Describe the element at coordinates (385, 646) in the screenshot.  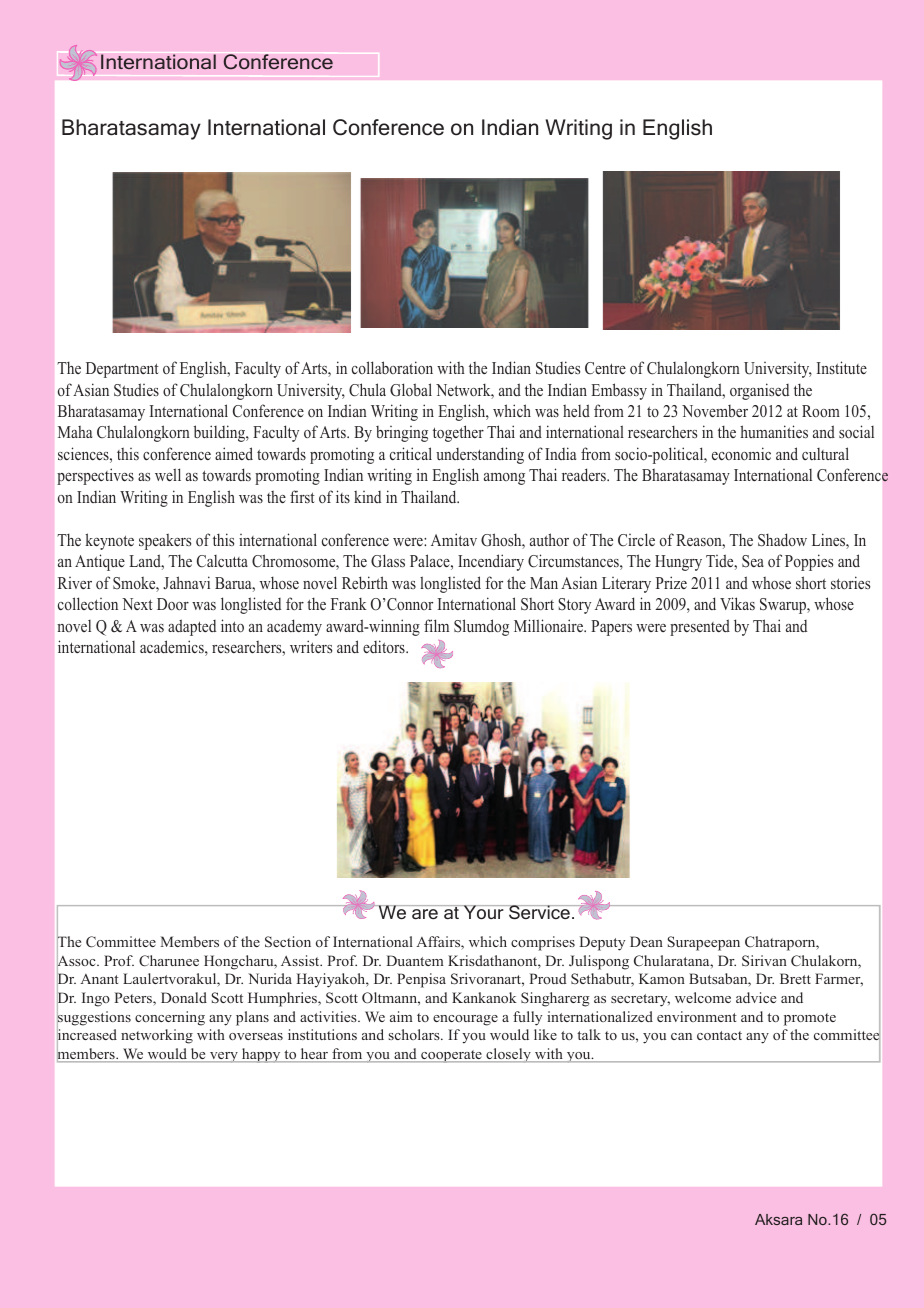
I see `editors` at that location.
